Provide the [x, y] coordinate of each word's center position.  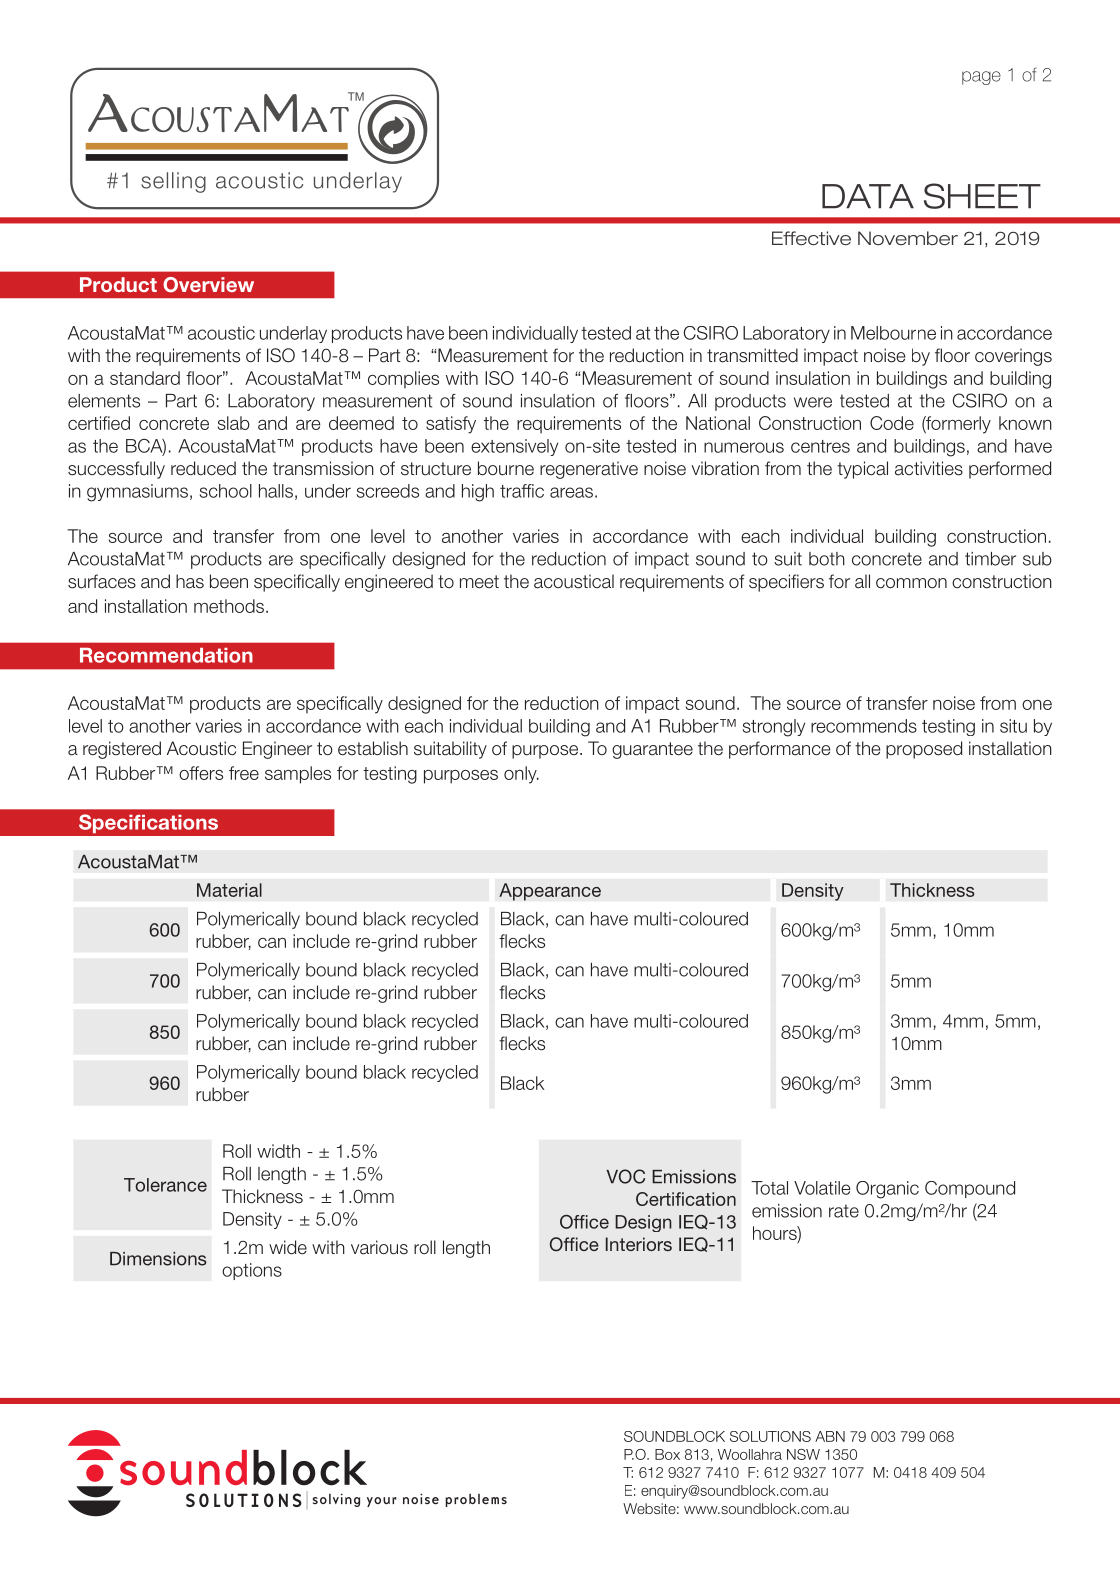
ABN [830, 1436]
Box [667, 1454]
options [252, 1271]
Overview [208, 285]
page [981, 78]
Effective [811, 238]
